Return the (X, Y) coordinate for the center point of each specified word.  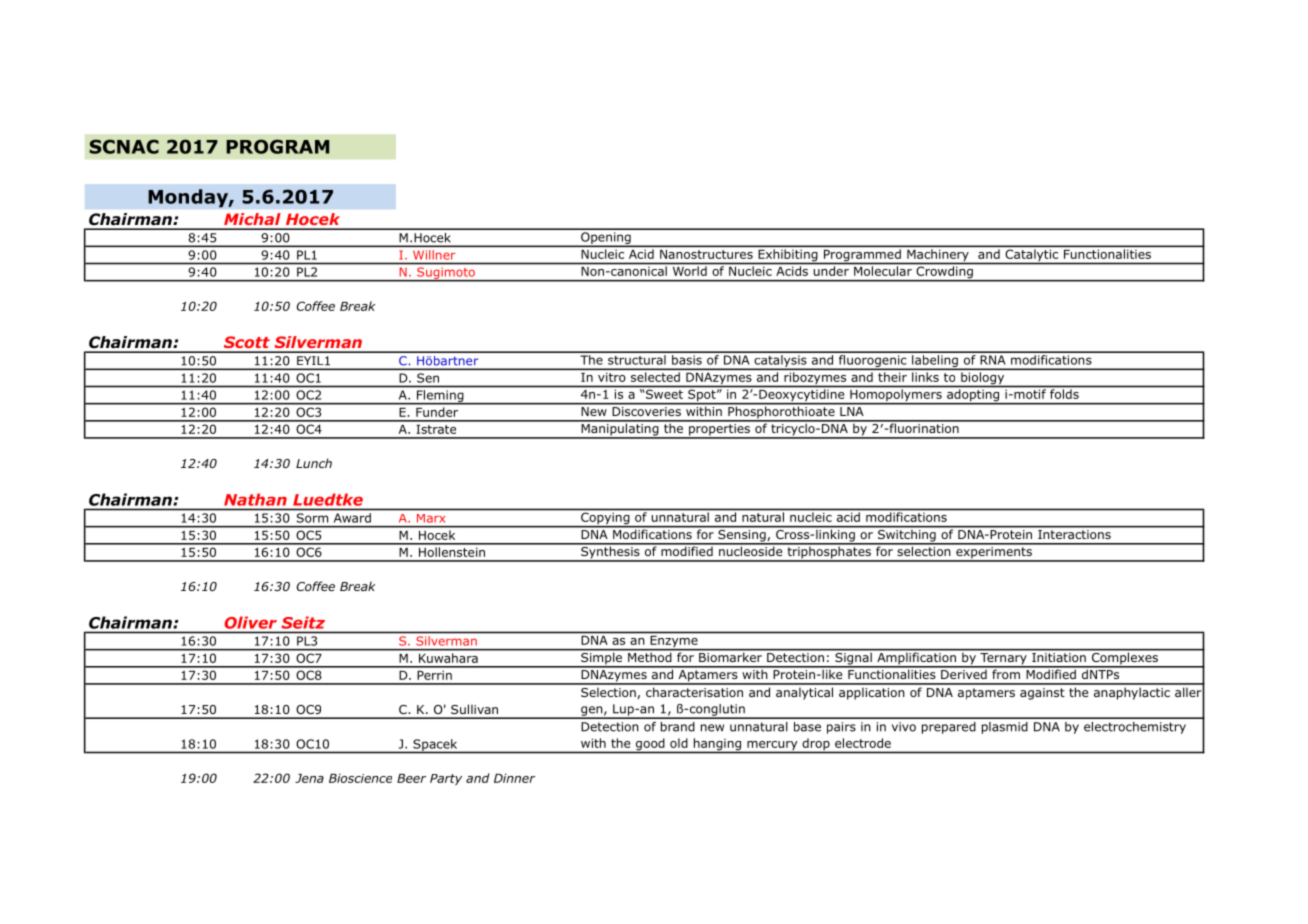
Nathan (255, 500)
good (650, 745)
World (690, 271)
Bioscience (360, 778)
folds (1064, 394)
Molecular (883, 271)
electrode (863, 743)
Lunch (314, 463)
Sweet (664, 394)
